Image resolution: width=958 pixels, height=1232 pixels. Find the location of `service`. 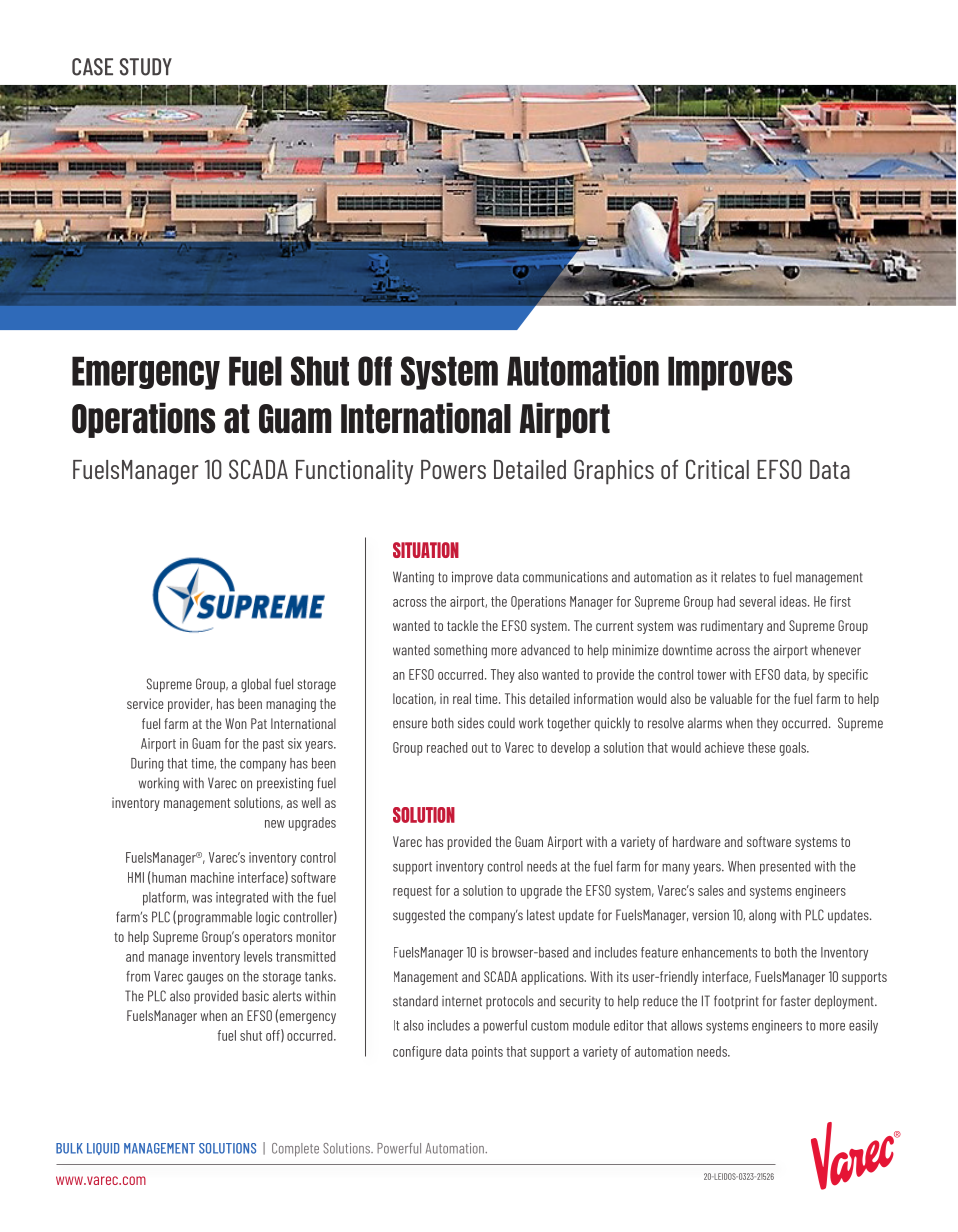

service is located at coordinates (145, 703).
